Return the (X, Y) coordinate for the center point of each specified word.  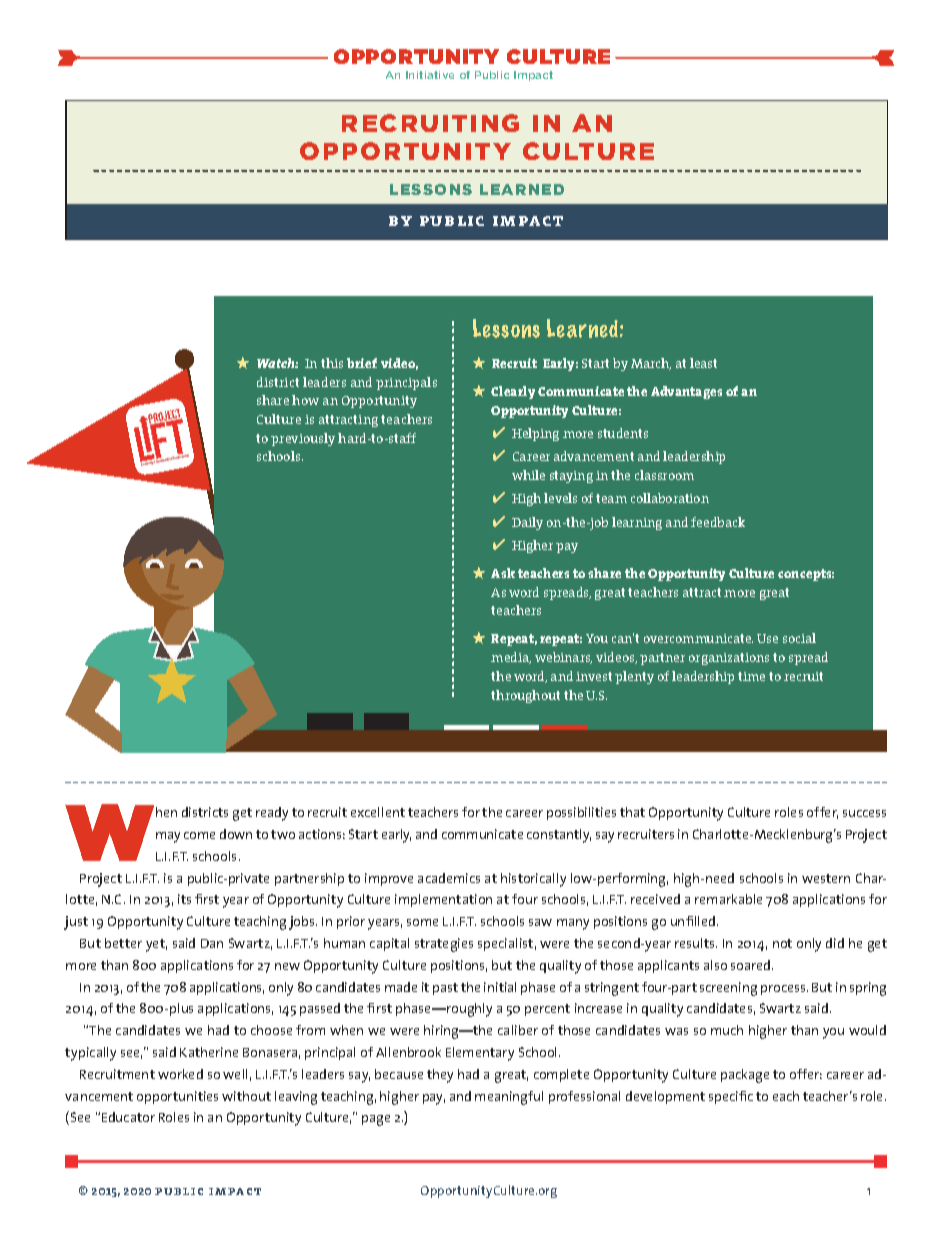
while (528, 475)
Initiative (430, 75)
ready (272, 814)
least (703, 363)
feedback (718, 522)
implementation (443, 900)
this (332, 363)
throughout (525, 696)
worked (180, 1074)
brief (362, 363)
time (751, 676)
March (651, 364)
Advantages (686, 392)
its (184, 899)
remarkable (728, 899)
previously (303, 439)
